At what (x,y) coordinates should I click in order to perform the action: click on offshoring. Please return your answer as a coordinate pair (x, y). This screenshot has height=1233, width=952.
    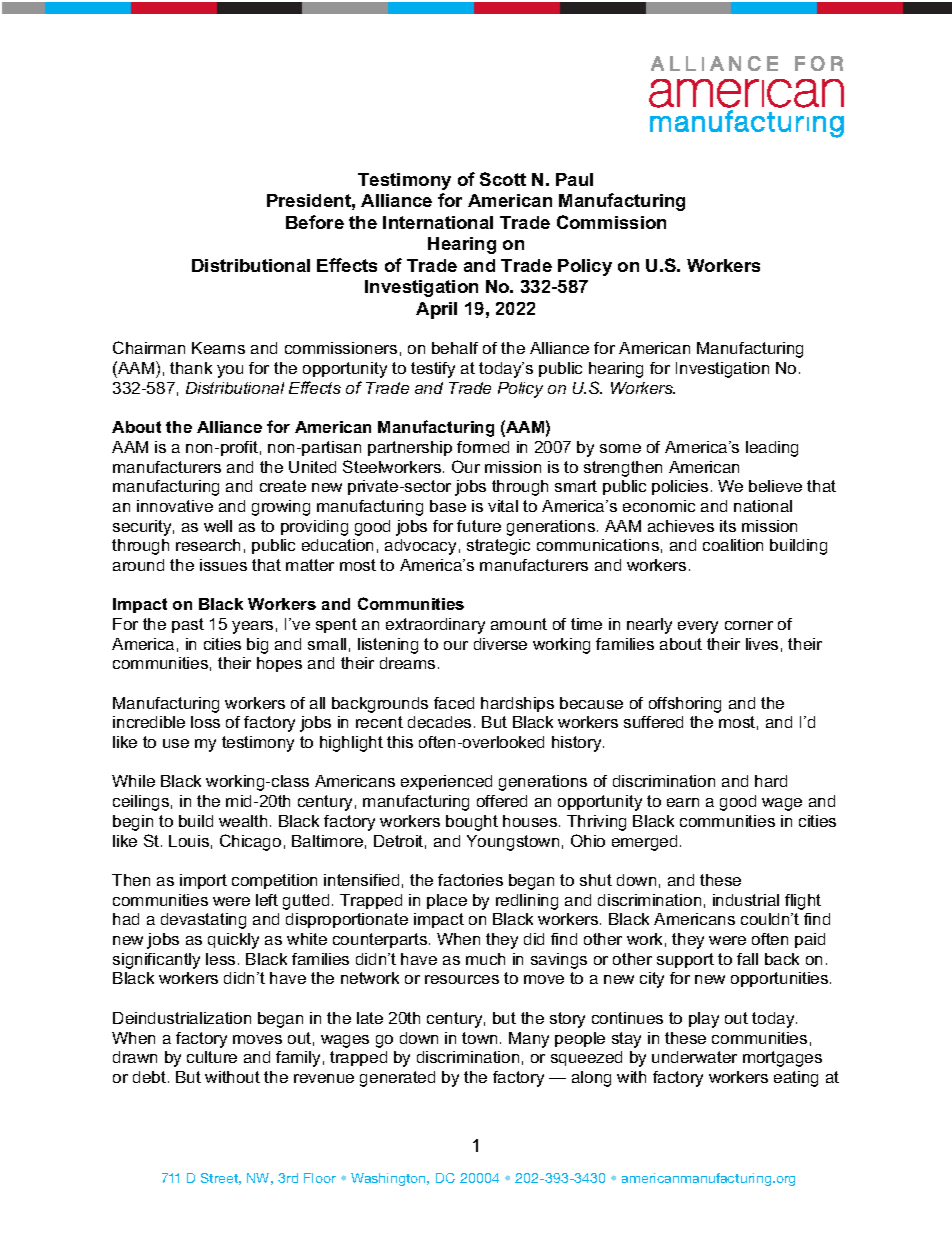
    Looking at the image, I should click on (685, 705).
